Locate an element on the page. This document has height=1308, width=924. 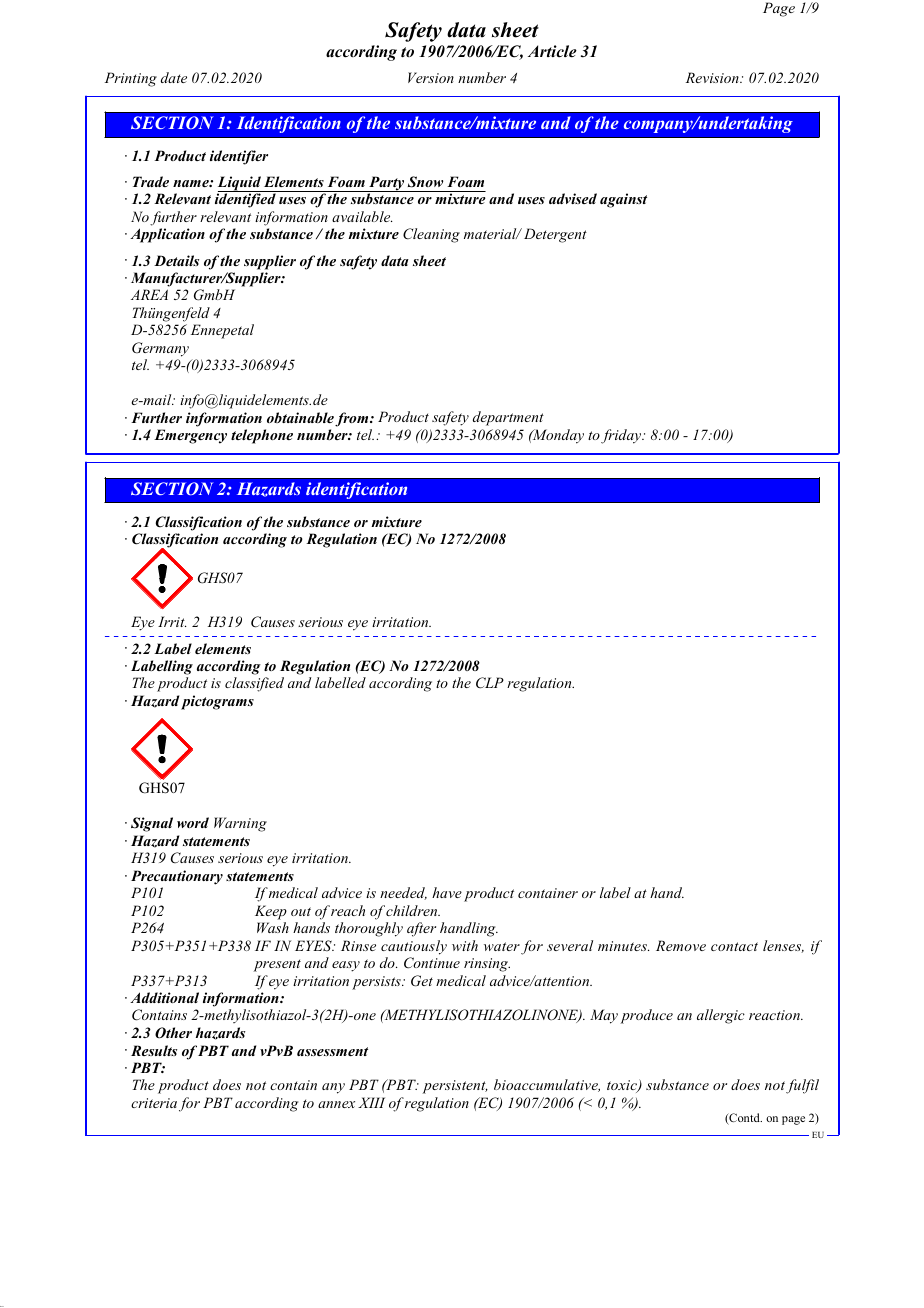
CLP is located at coordinates (490, 683).
